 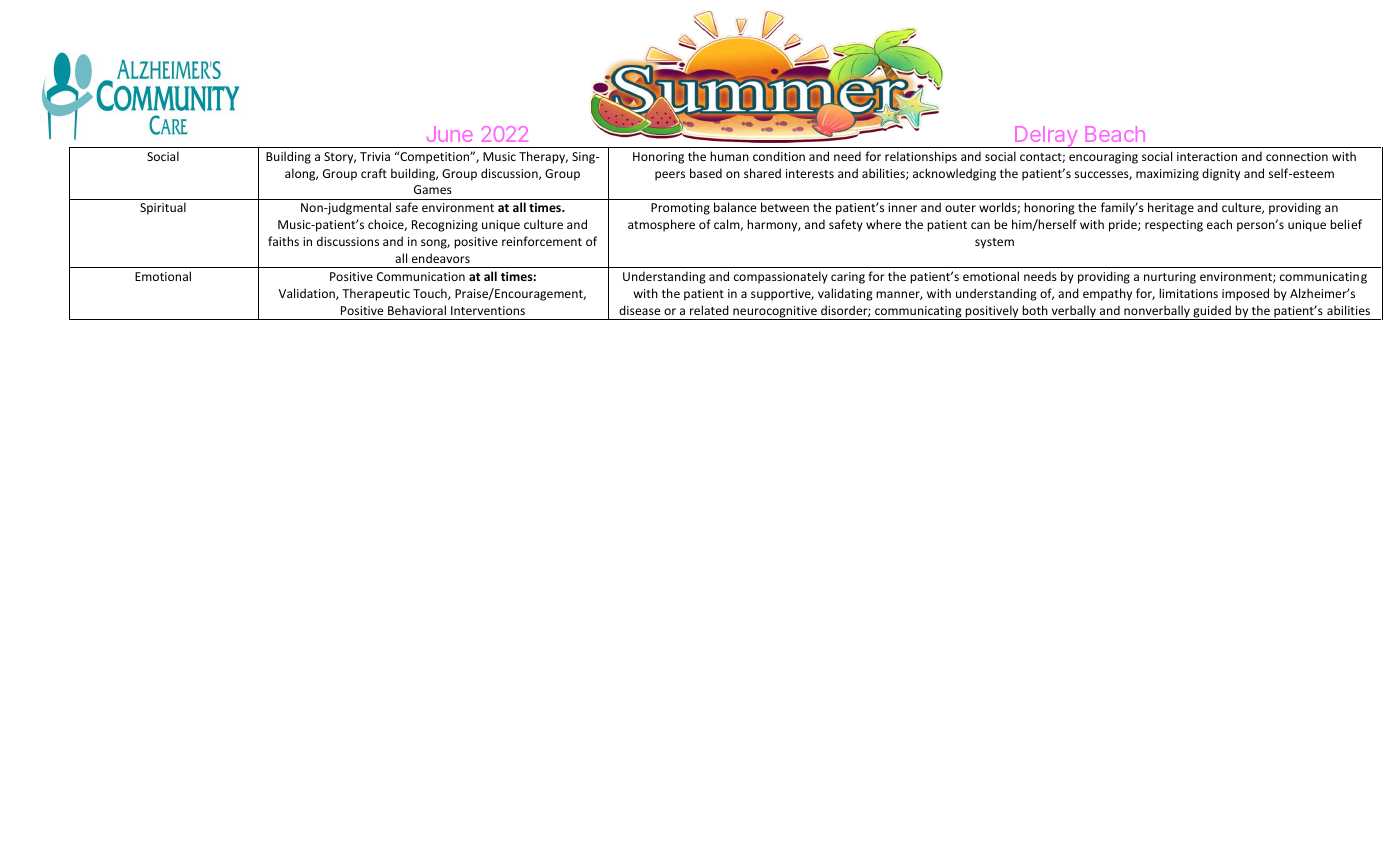 I want to click on related, so click(x=709, y=310).
